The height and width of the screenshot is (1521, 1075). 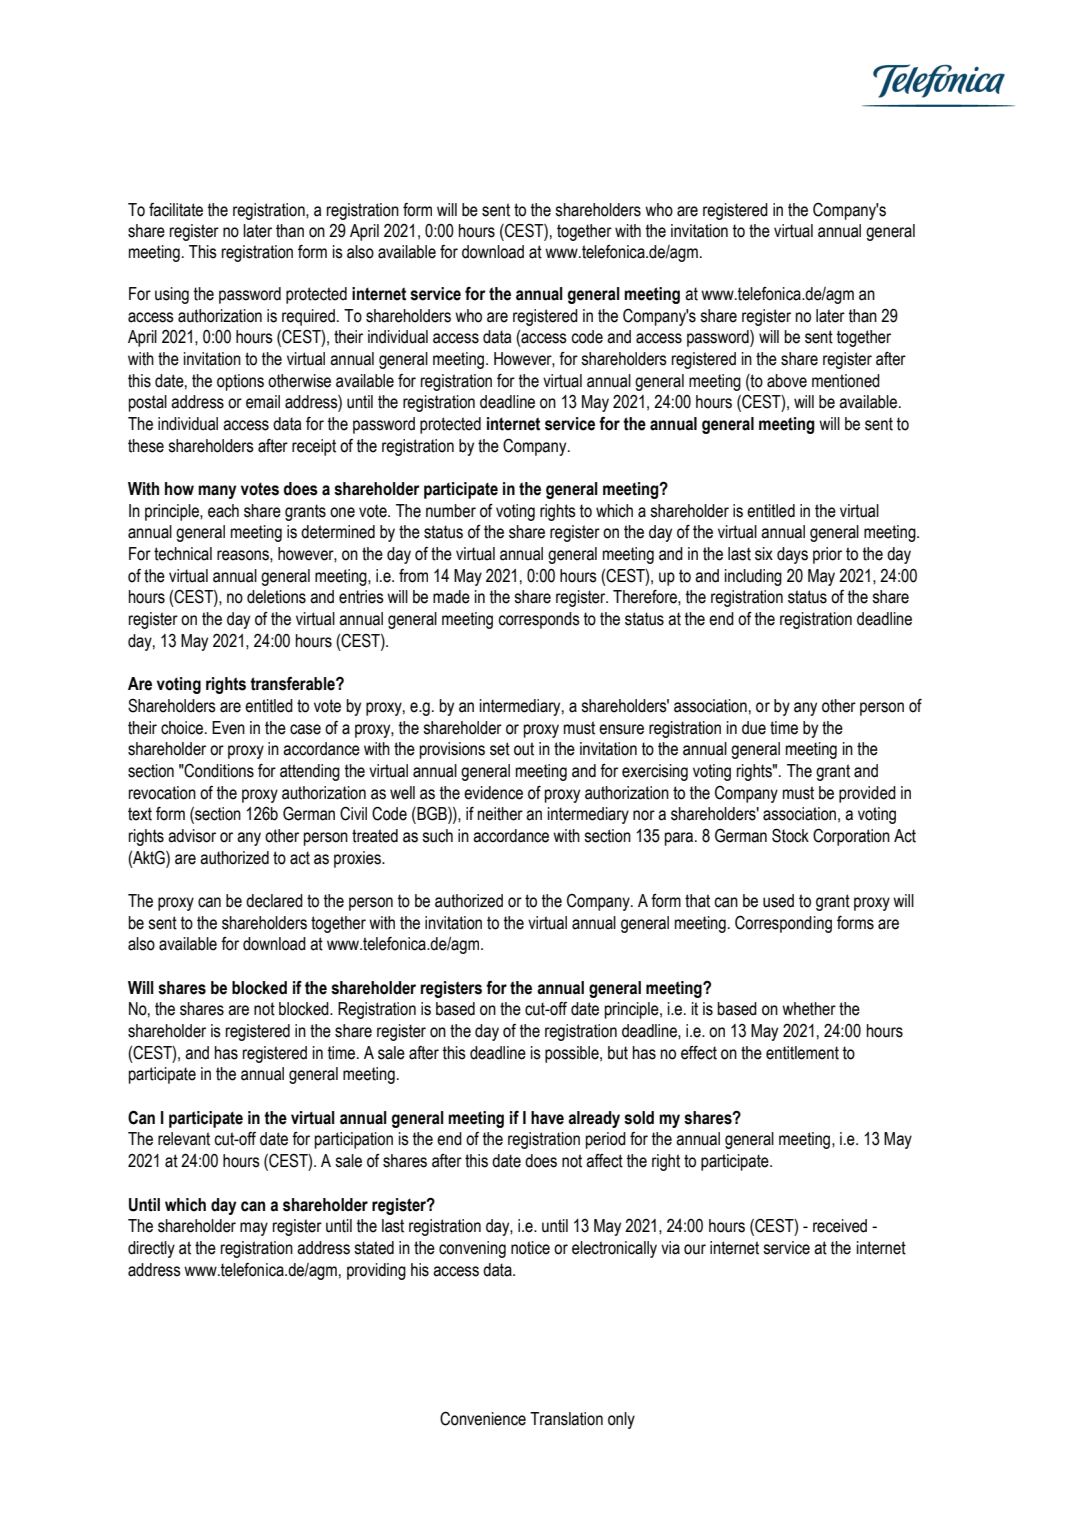 I want to click on required, so click(x=308, y=317).
